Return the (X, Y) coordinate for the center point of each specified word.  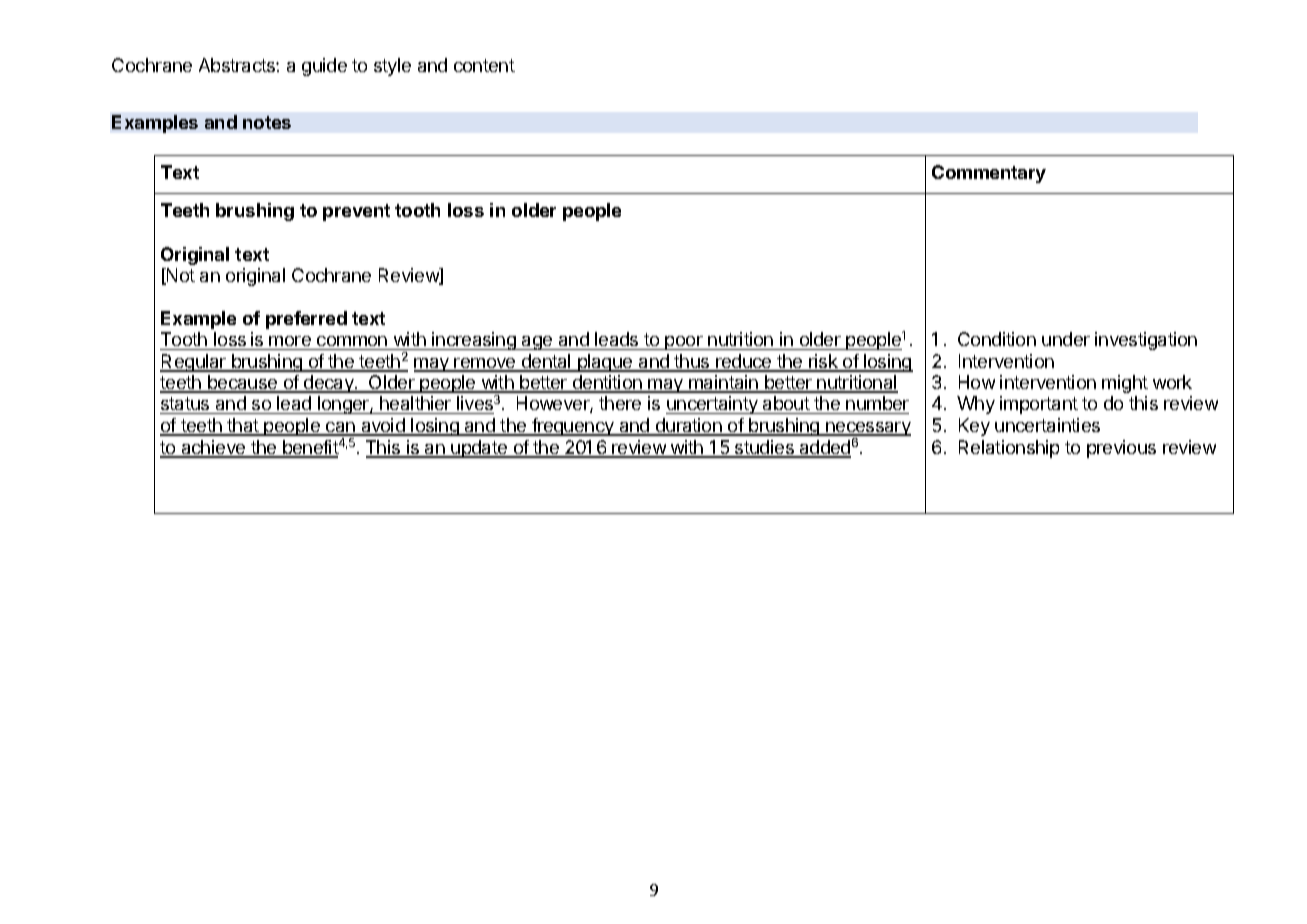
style (392, 67)
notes (267, 122)
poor (684, 343)
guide (324, 67)
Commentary (989, 174)
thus (692, 362)
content (484, 65)
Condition (997, 339)
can (340, 428)
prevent (356, 212)
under (1066, 339)
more (290, 343)
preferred (306, 320)
